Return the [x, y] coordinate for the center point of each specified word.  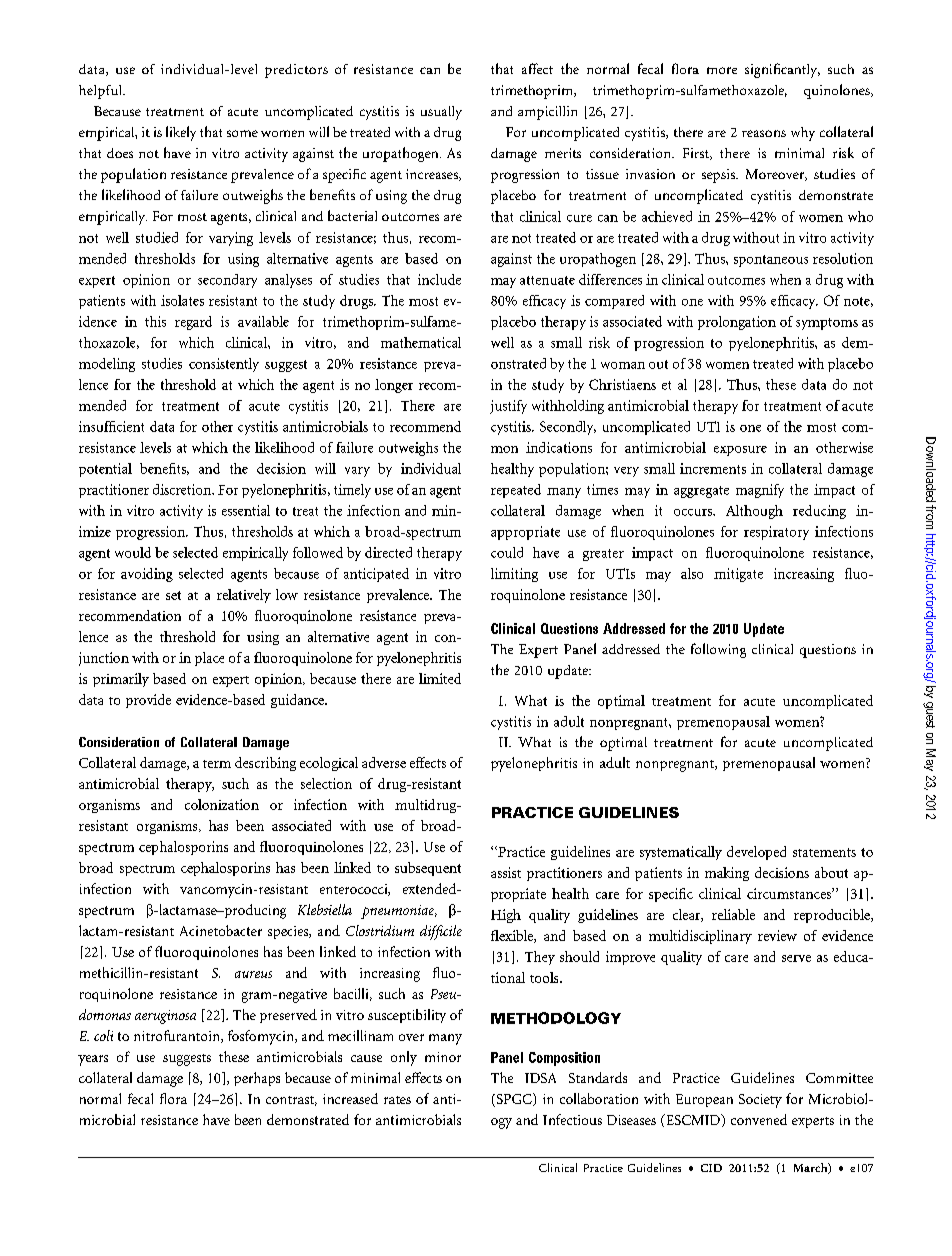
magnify [760, 491]
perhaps [257, 1079]
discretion [183, 489]
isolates [182, 300]
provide [148, 701]
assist [506, 872]
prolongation [737, 323]
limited [440, 678]
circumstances [790, 893]
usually [441, 113]
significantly [782, 70]
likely [181, 133]
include [439, 279]
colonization [222, 804]
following [718, 650]
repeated [516, 491]
